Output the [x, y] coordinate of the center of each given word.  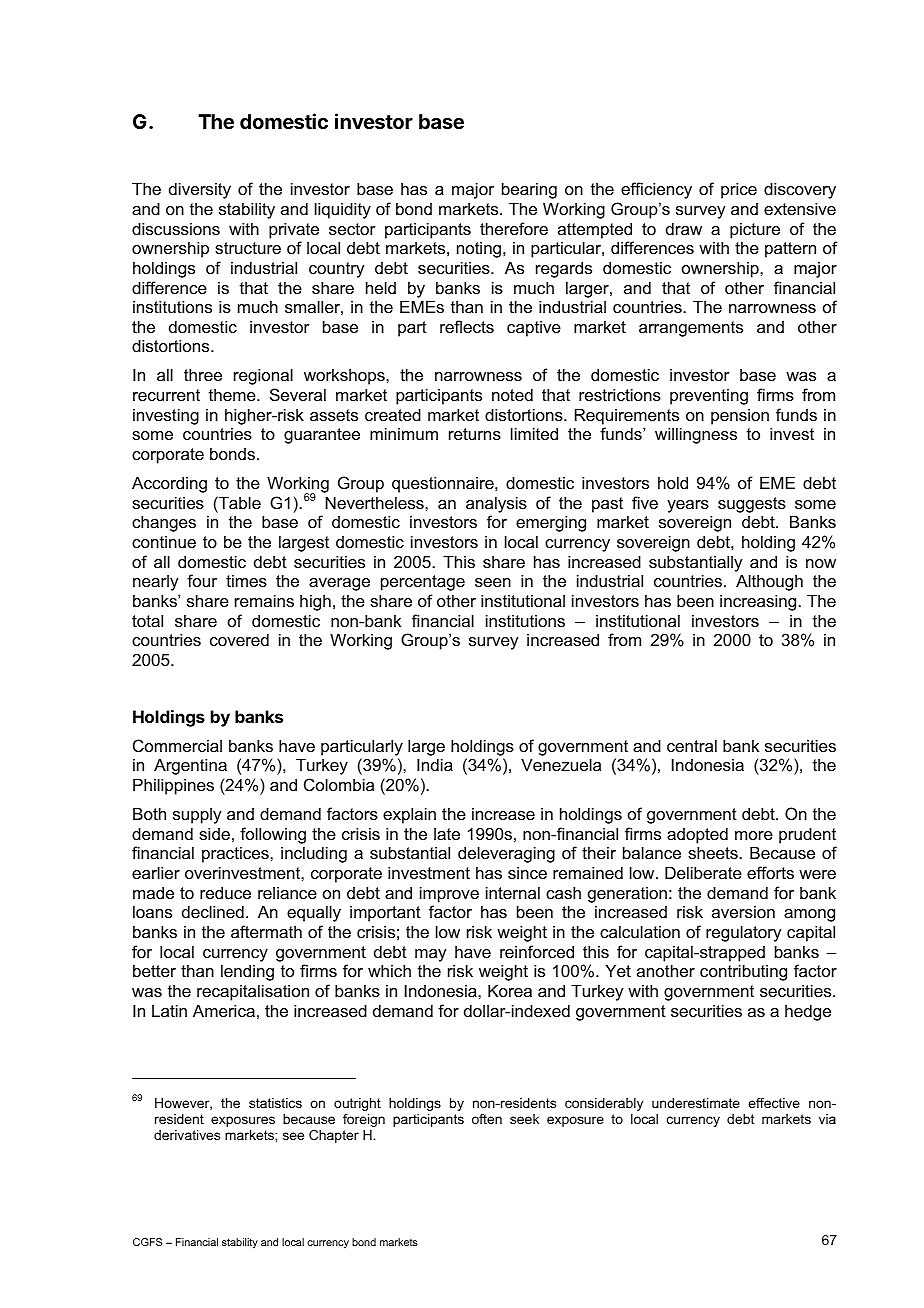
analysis [496, 504]
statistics [275, 1103]
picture [755, 230]
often [487, 1119]
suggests [752, 505]
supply [197, 816]
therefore [514, 228]
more [754, 835]
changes [164, 523]
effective [774, 1103]
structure [248, 248]
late [447, 834]
